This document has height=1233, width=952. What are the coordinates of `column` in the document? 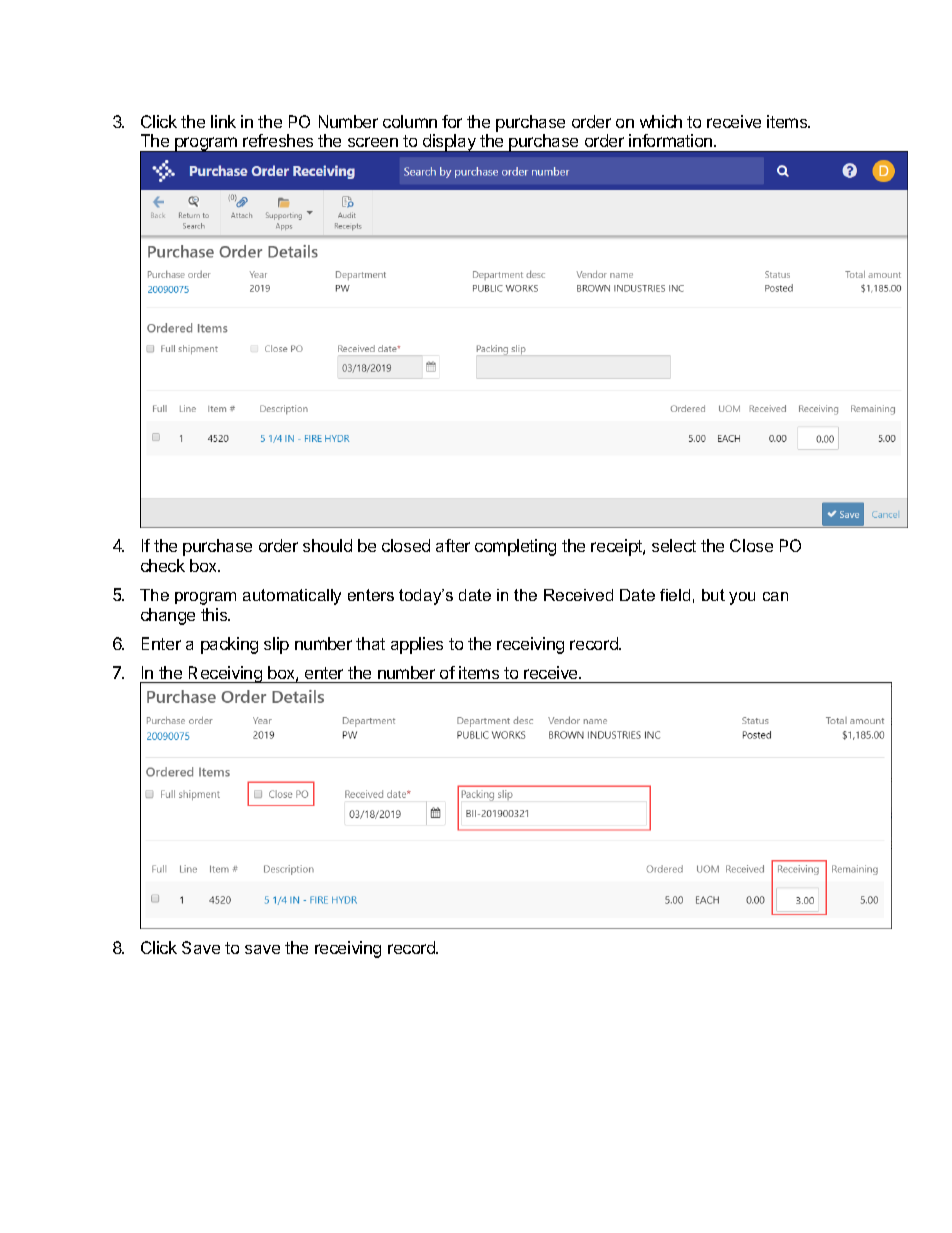 It's located at (410, 121).
